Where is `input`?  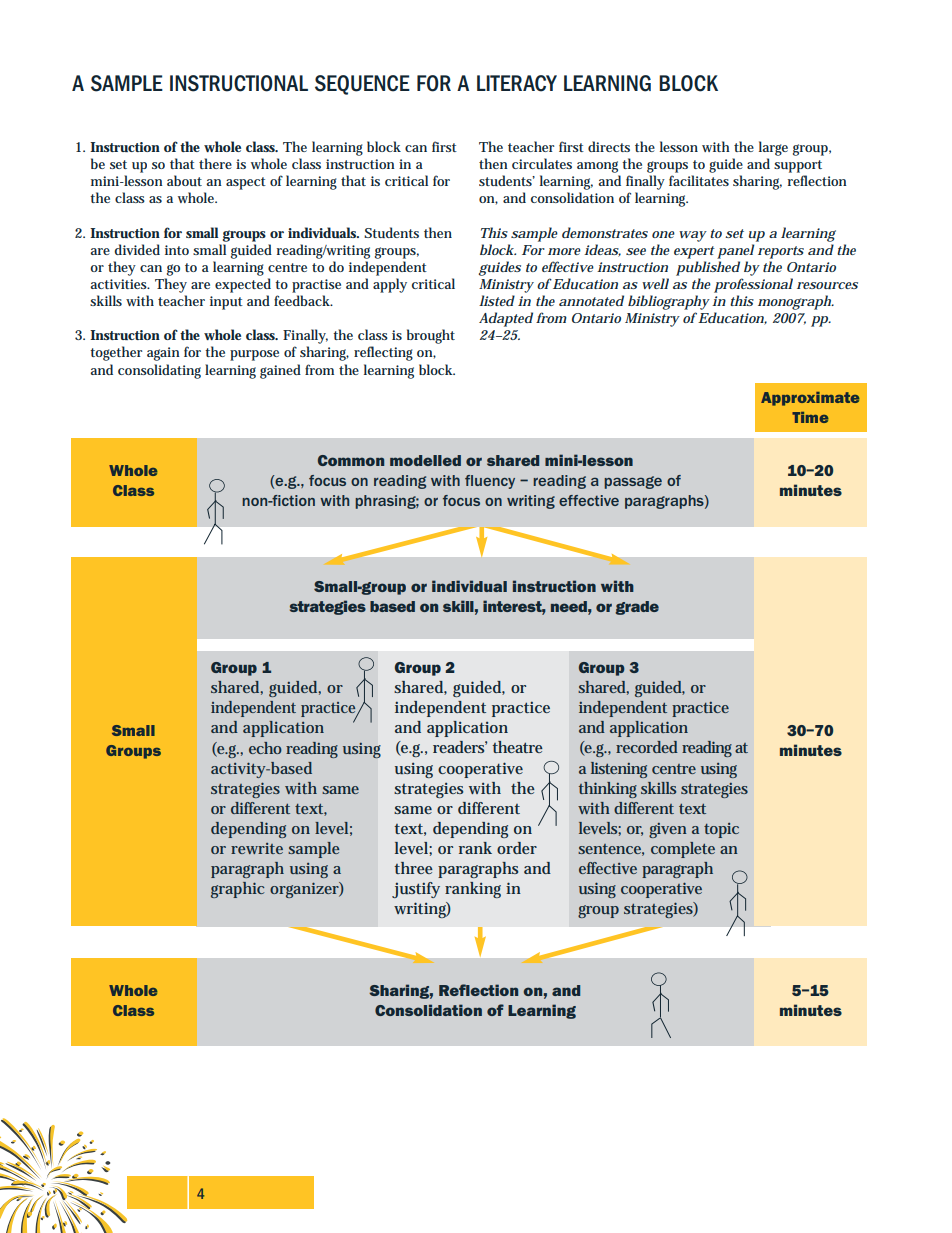
input is located at coordinates (226, 303).
